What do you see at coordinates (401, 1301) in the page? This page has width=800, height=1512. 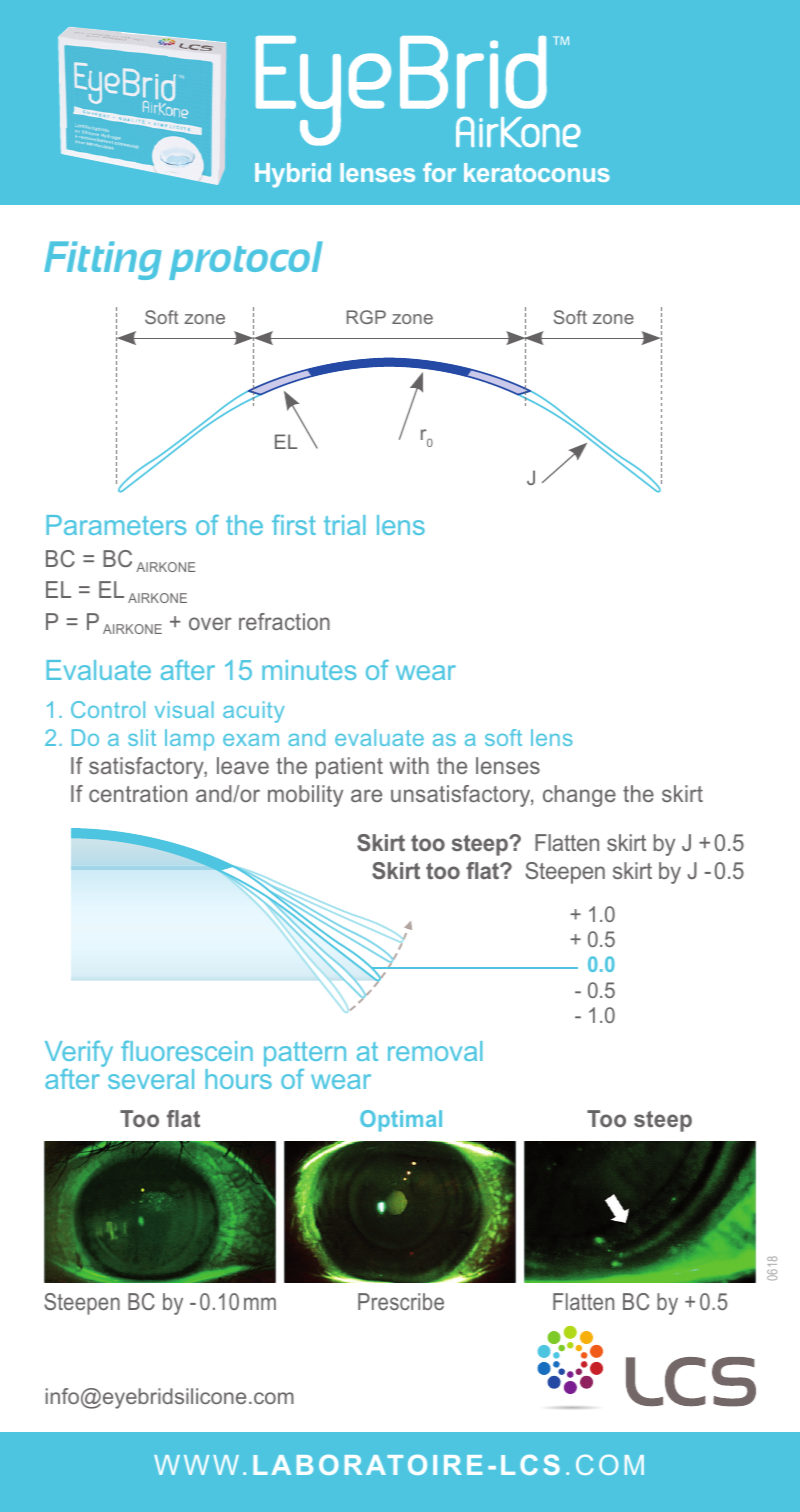 I see `Prescribe` at bounding box center [401, 1301].
